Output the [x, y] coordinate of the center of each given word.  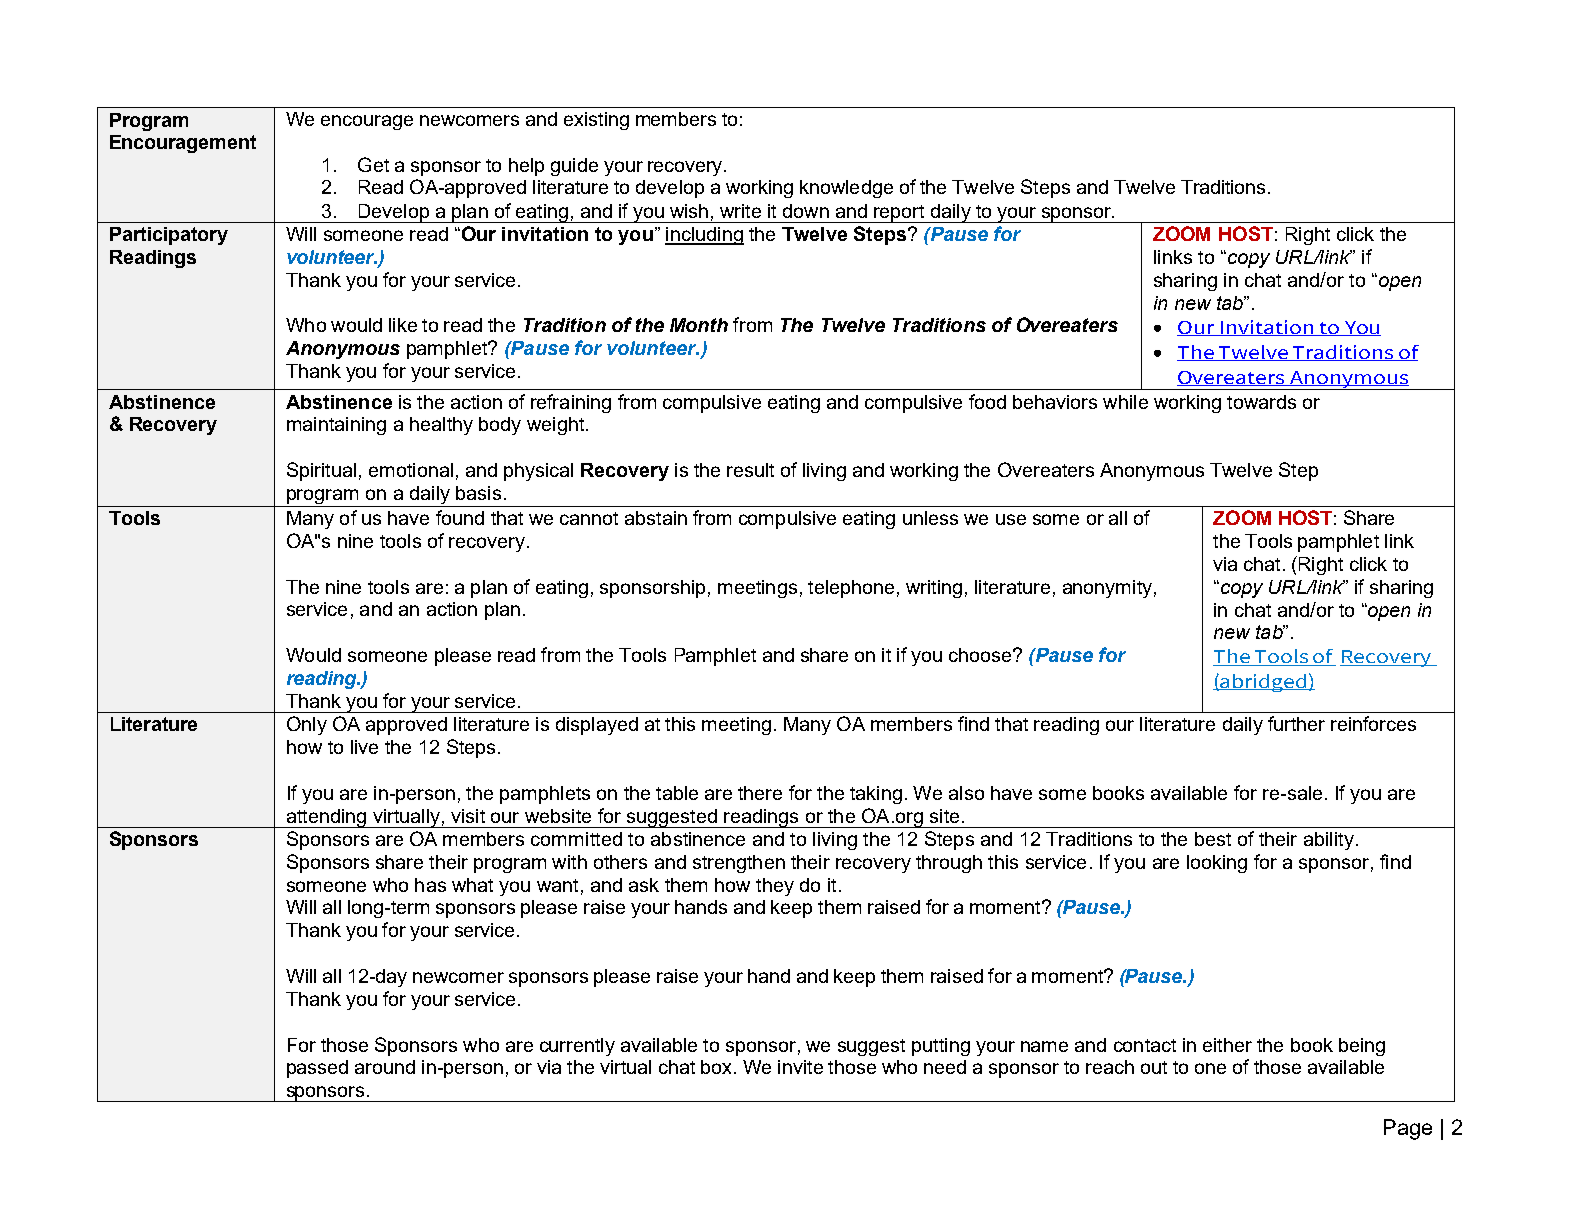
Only [307, 725]
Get [373, 164]
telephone [851, 589]
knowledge [846, 189]
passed [317, 1069]
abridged [1263, 683]
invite [800, 1067]
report [899, 214]
